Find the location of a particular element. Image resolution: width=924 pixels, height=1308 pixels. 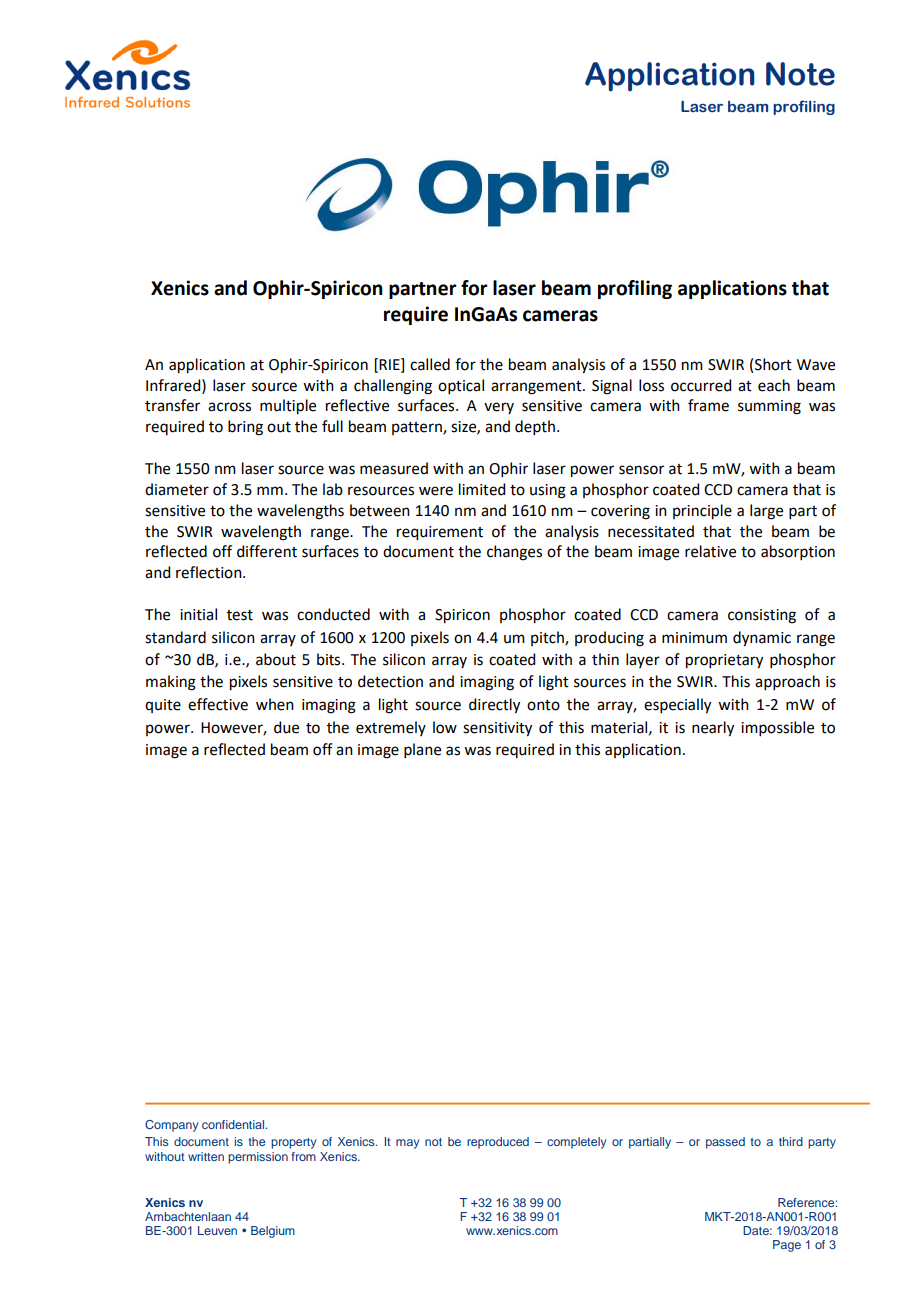

reproduced is located at coordinates (498, 1143).
